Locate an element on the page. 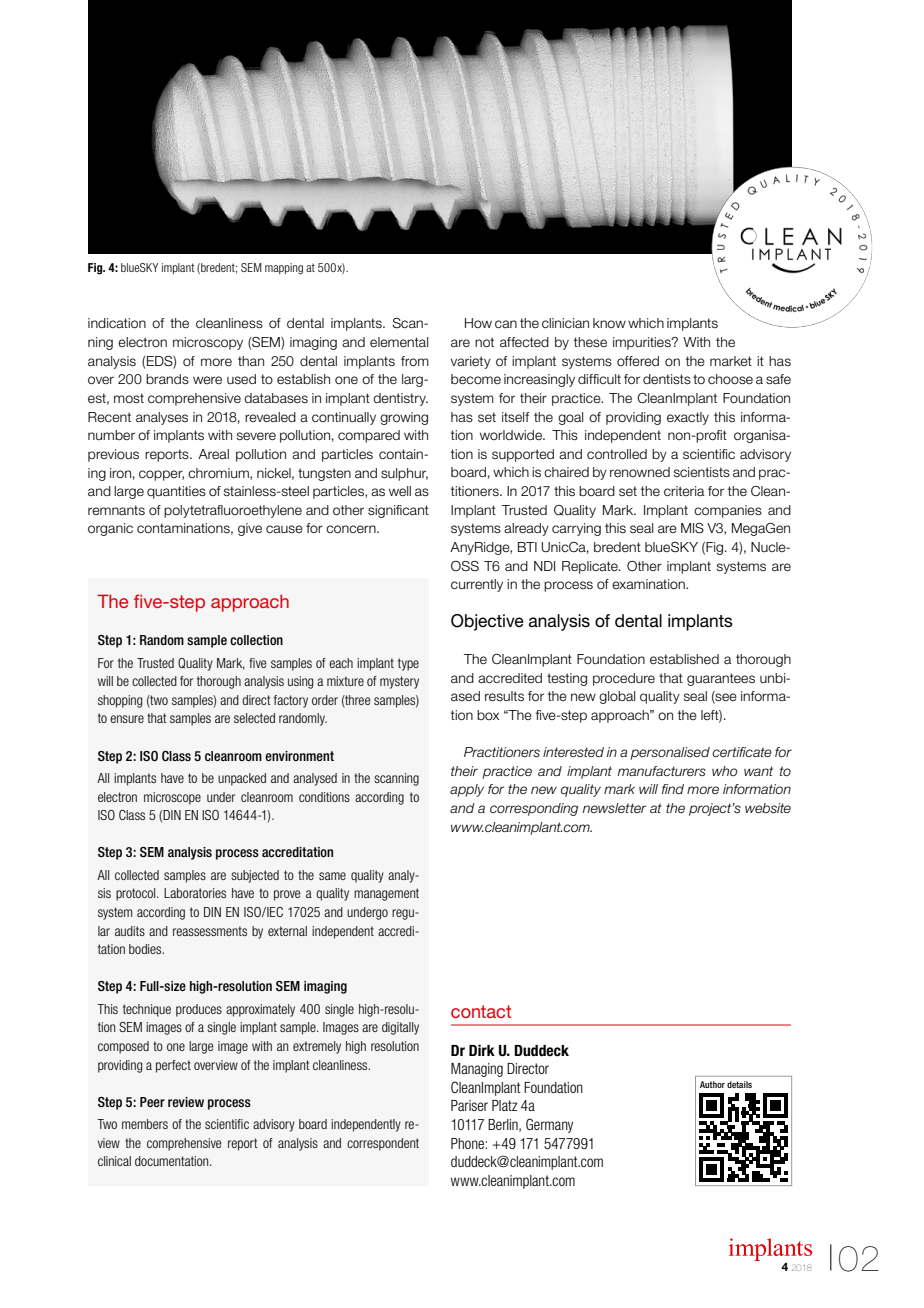 This image has height=1308, width=924. How is located at coordinates (478, 323).
